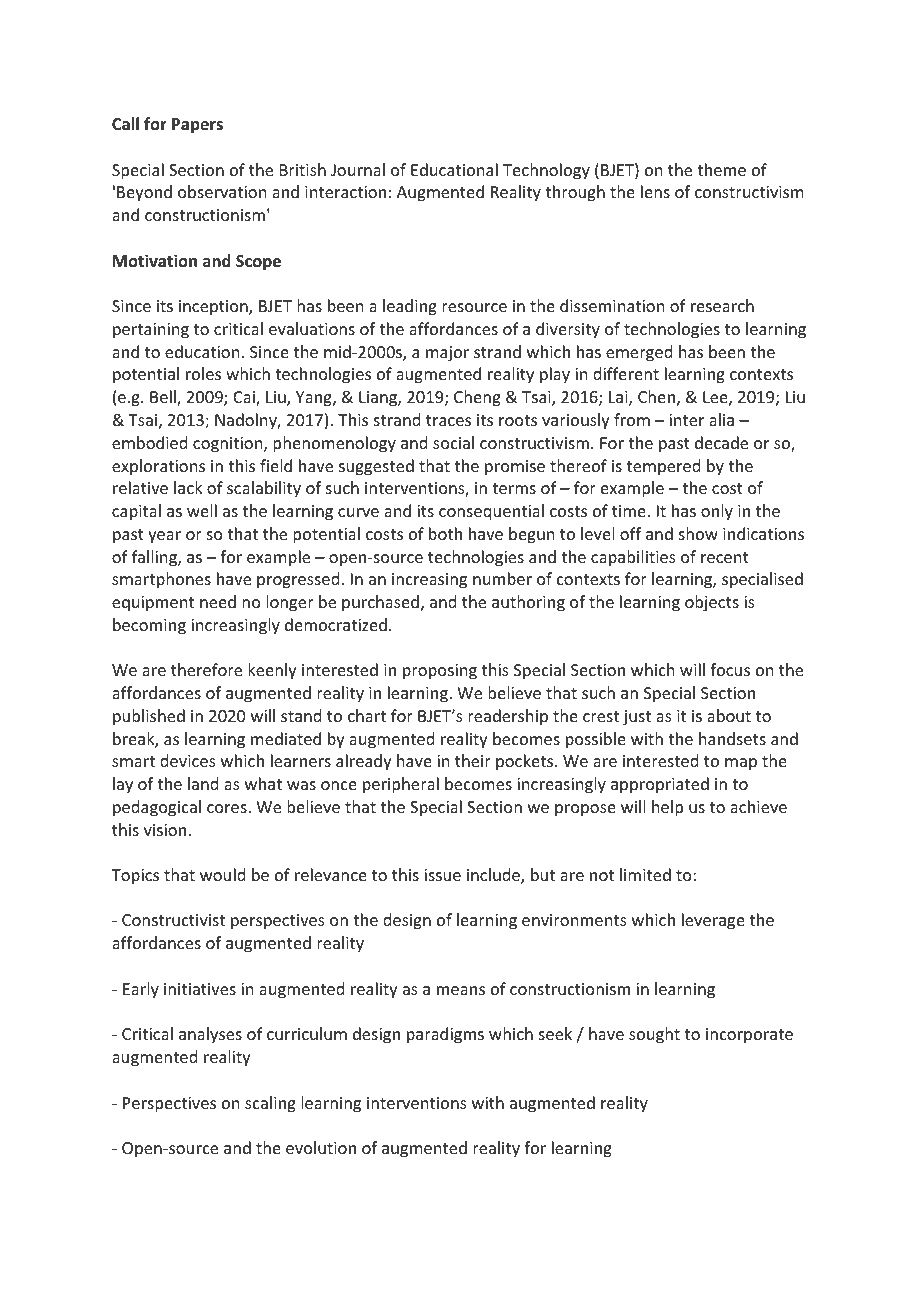  I want to click on Papers, so click(197, 126).
